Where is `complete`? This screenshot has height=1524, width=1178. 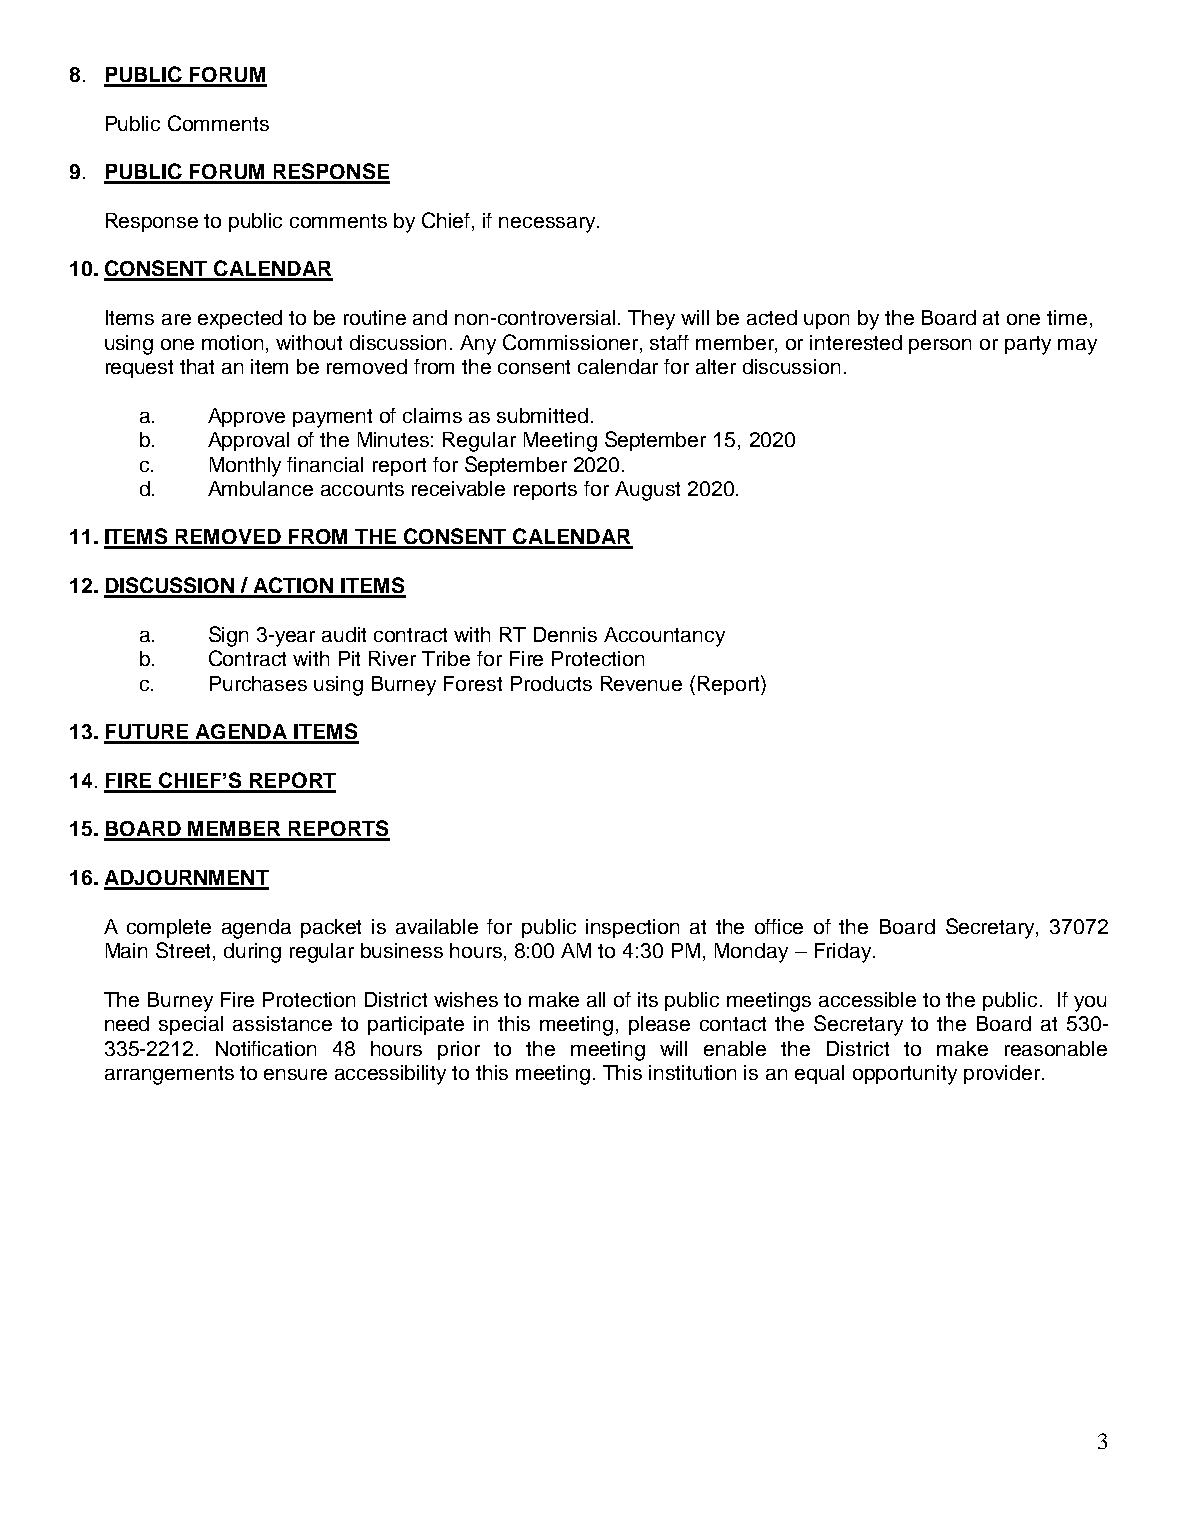 complete is located at coordinates (169, 928).
